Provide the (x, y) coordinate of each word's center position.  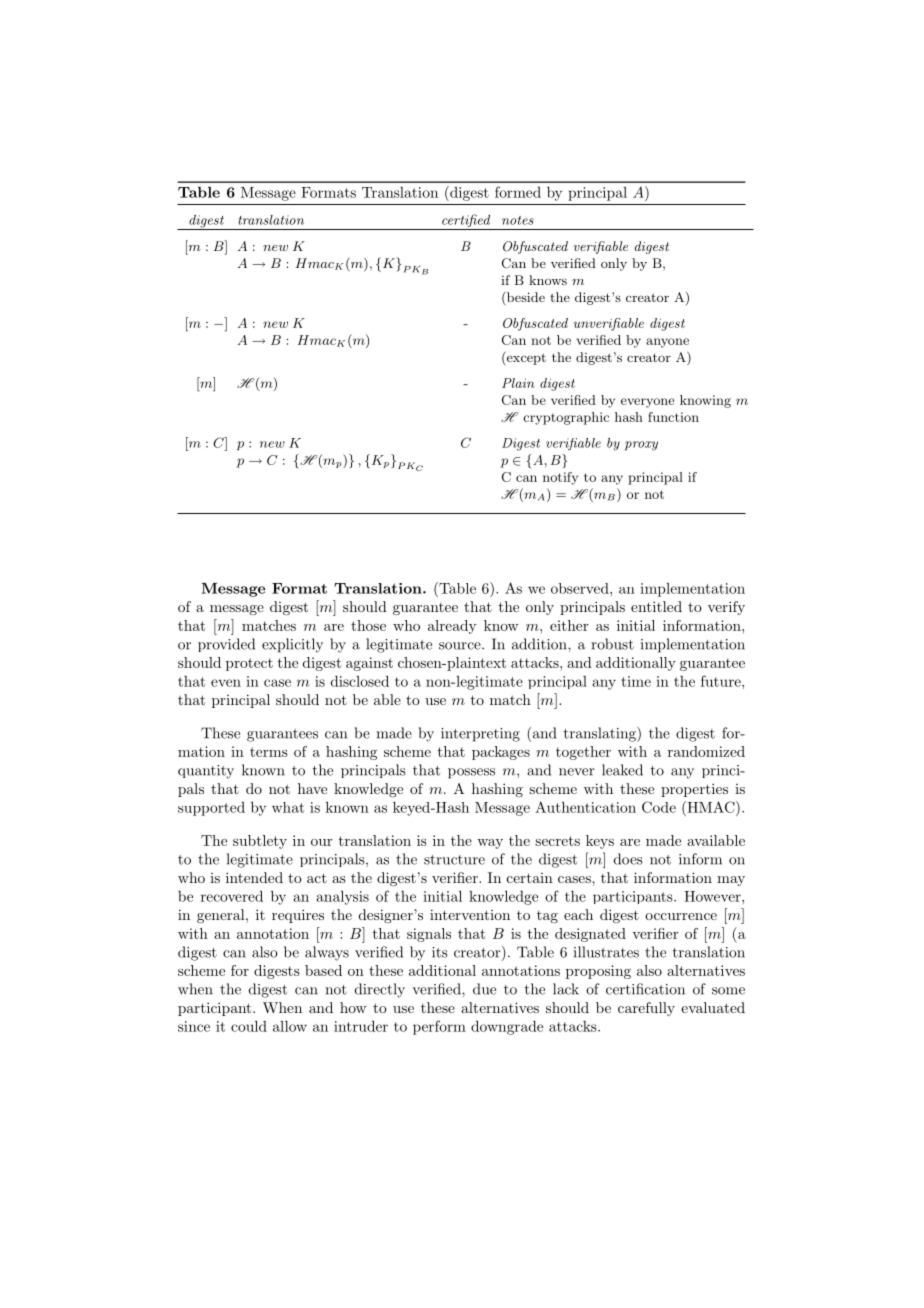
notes (518, 220)
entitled (656, 606)
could (249, 1026)
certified (466, 222)
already (452, 627)
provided (226, 645)
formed (518, 192)
